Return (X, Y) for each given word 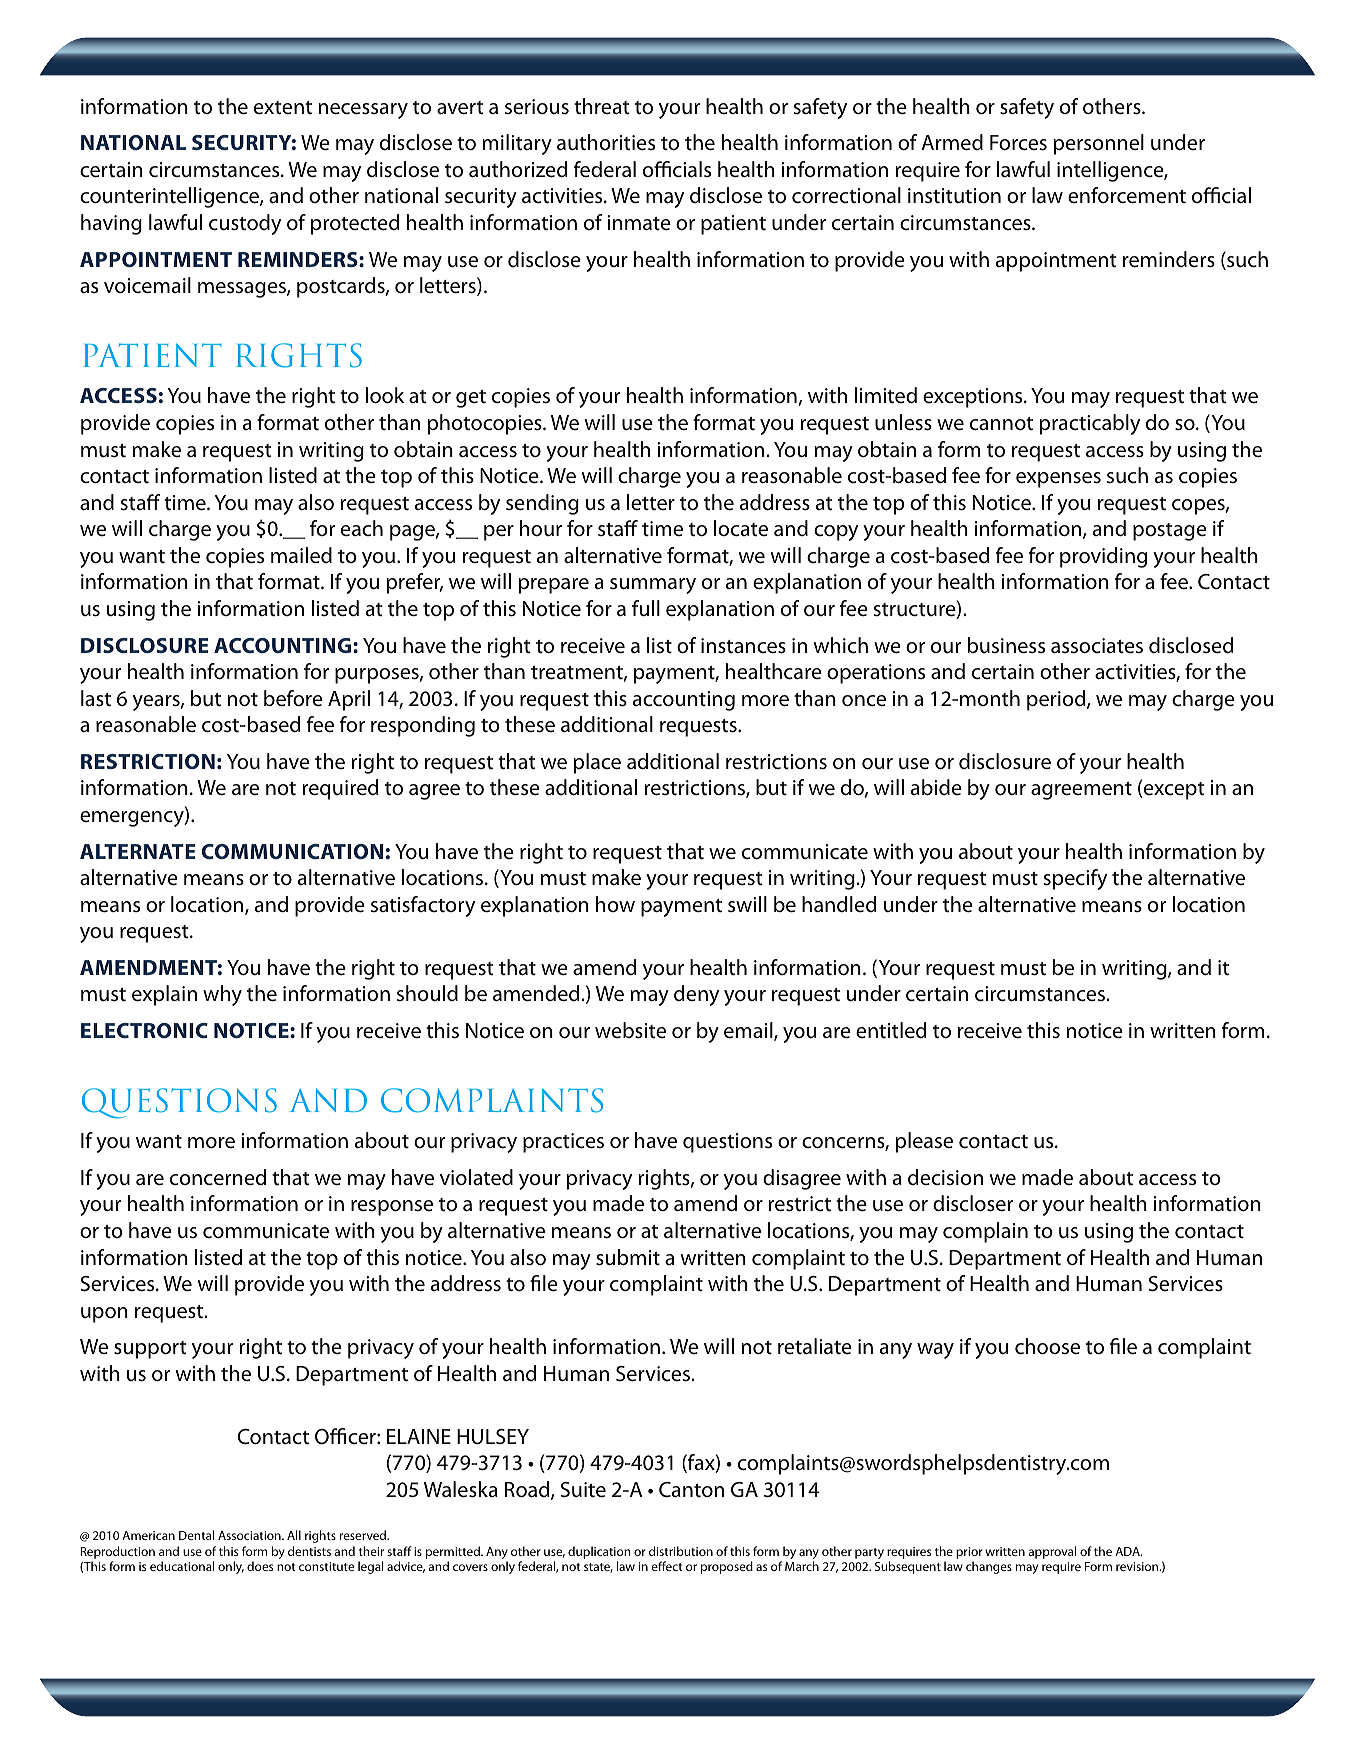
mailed (301, 555)
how (615, 904)
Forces (1018, 143)
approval (1052, 1552)
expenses (1058, 480)
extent (283, 108)
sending (542, 504)
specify (1075, 879)
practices (563, 1143)
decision (945, 1177)
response (392, 1208)
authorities (606, 142)
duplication (599, 1552)
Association (250, 1535)
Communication (292, 851)
